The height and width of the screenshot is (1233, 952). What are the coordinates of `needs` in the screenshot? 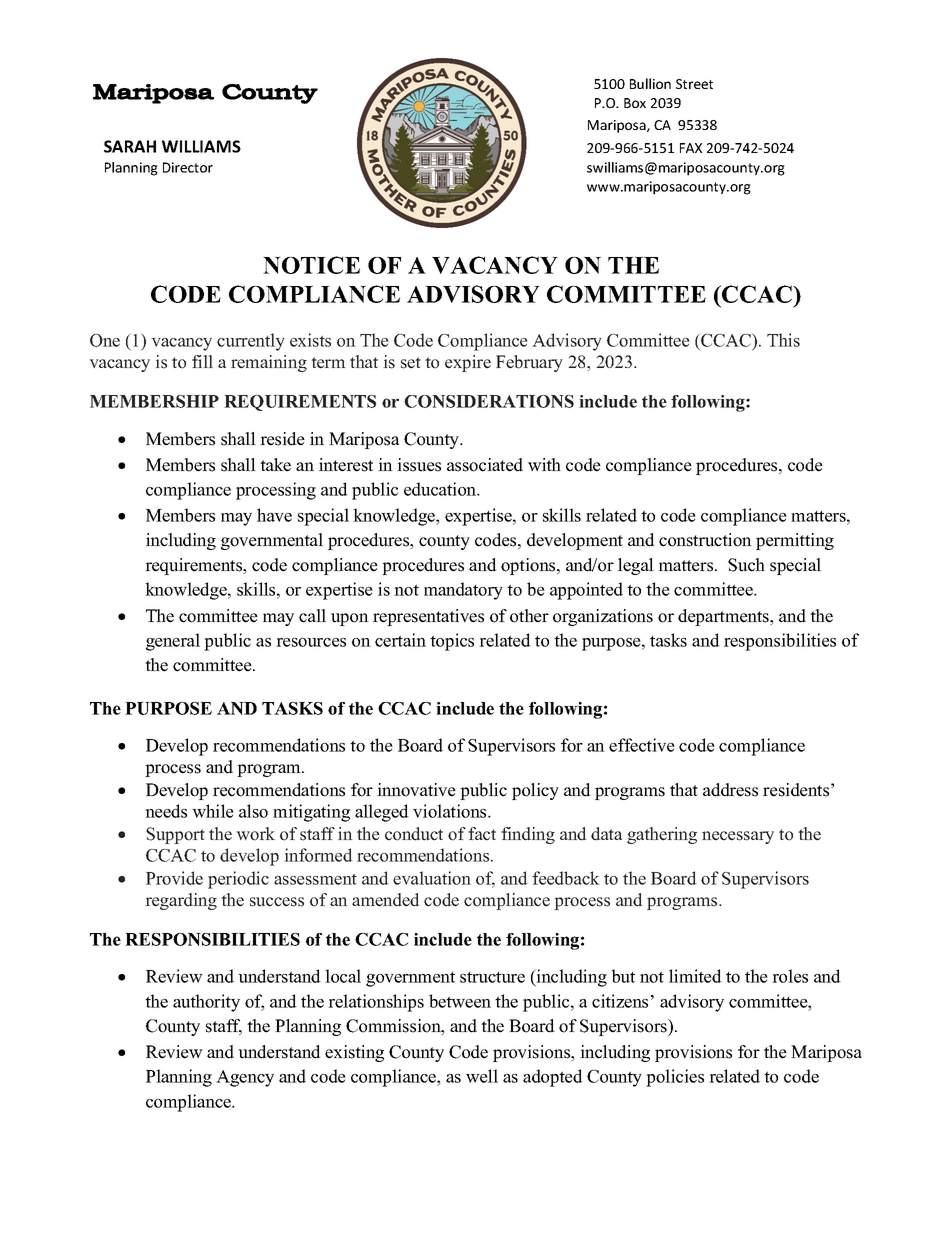 It's located at (166, 811).
